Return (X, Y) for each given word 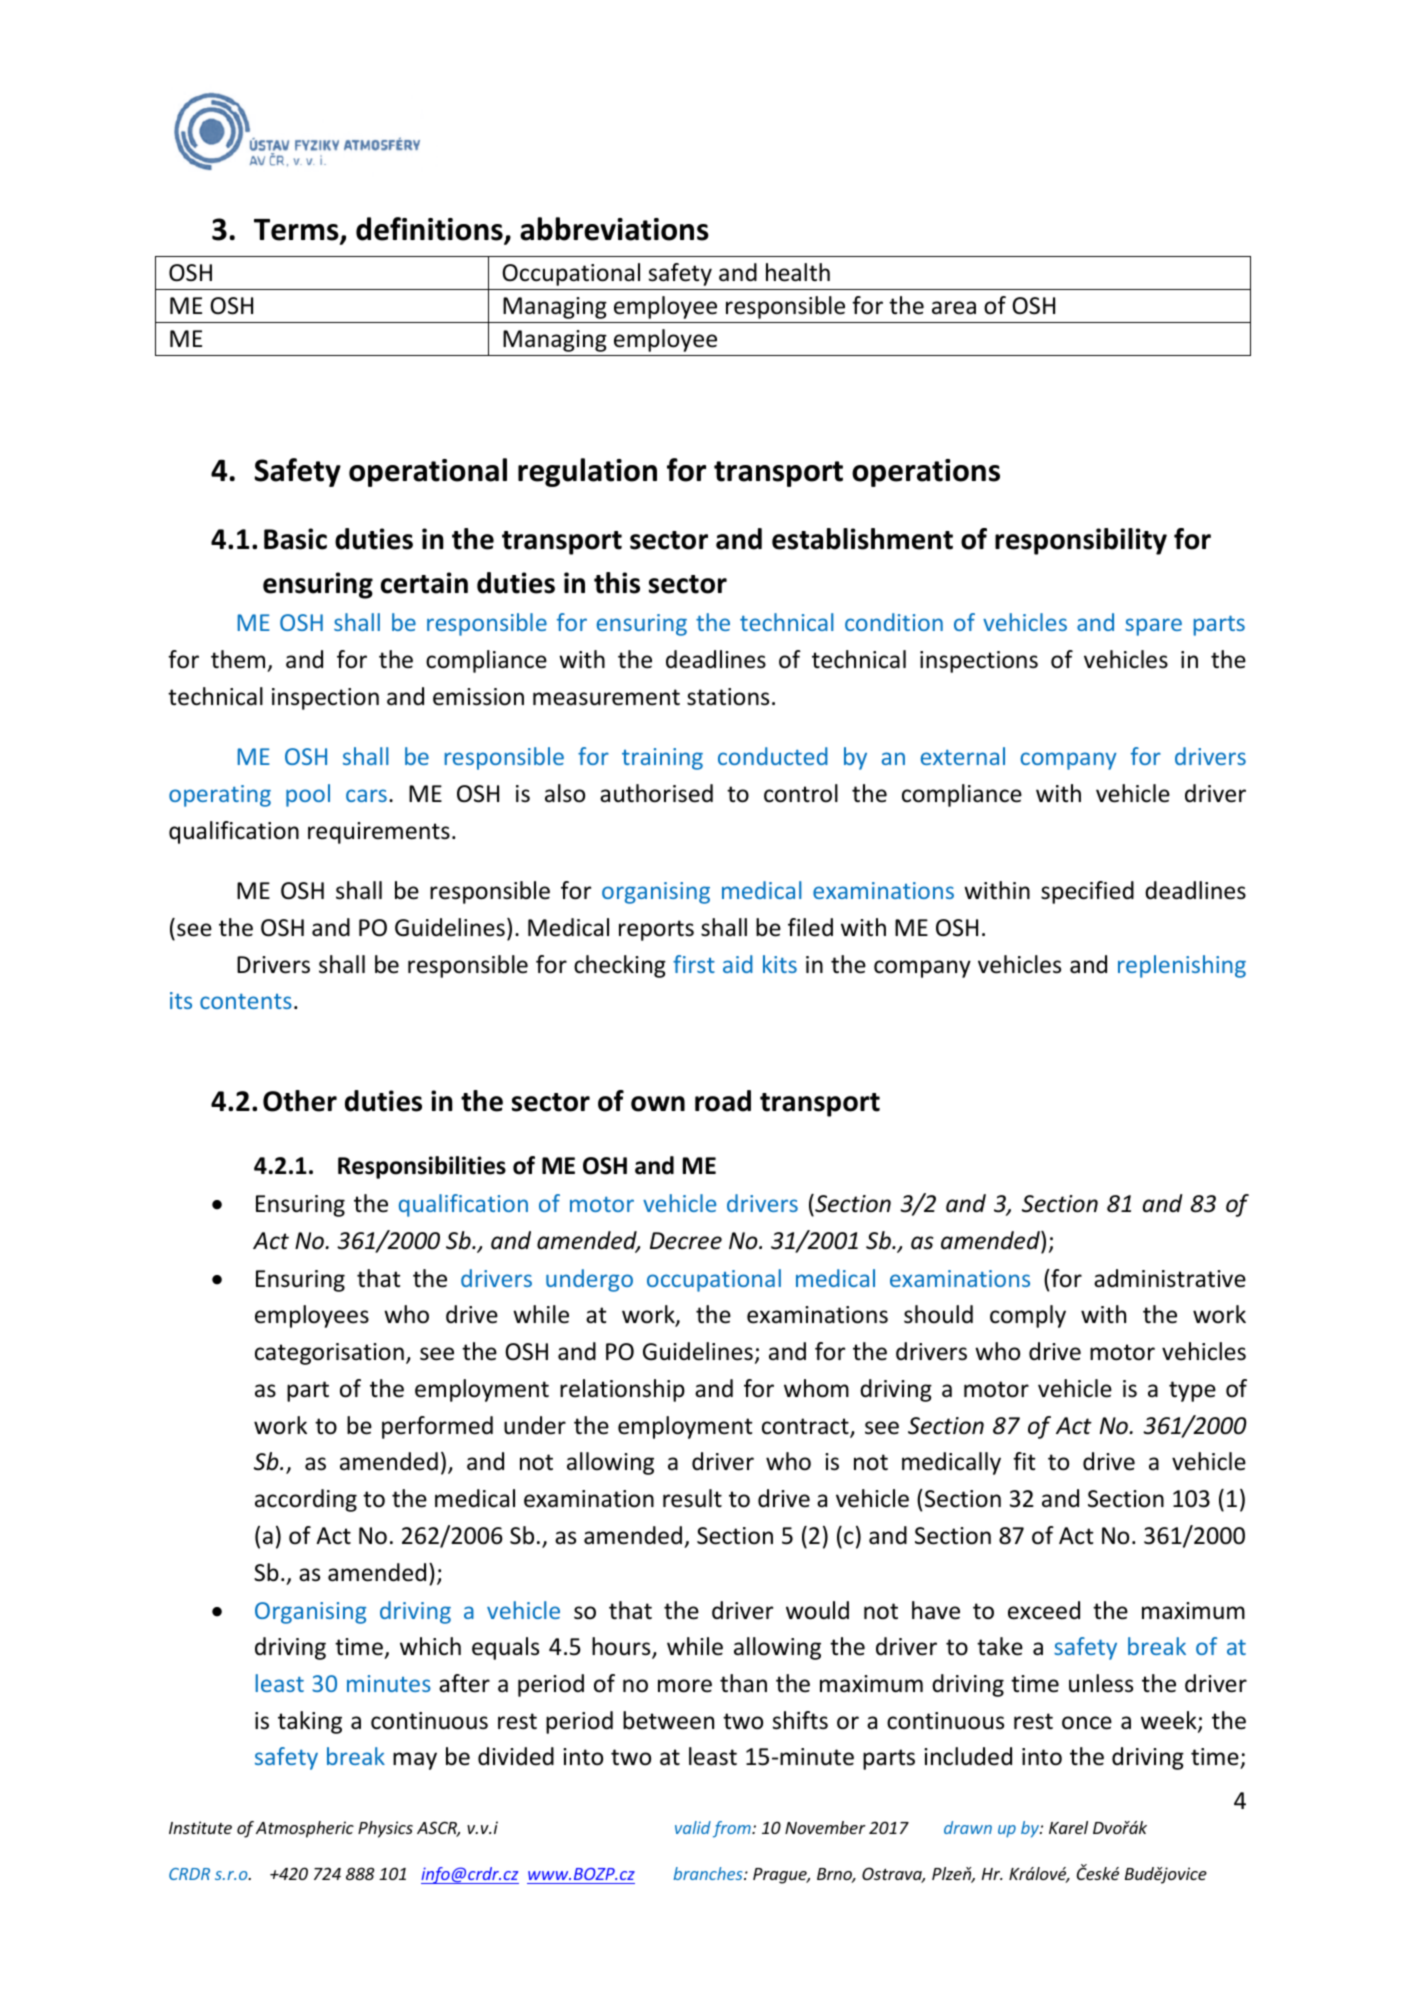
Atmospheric (305, 1829)
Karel (1068, 1827)
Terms (297, 231)
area (954, 308)
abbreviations (614, 229)
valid (693, 1827)
